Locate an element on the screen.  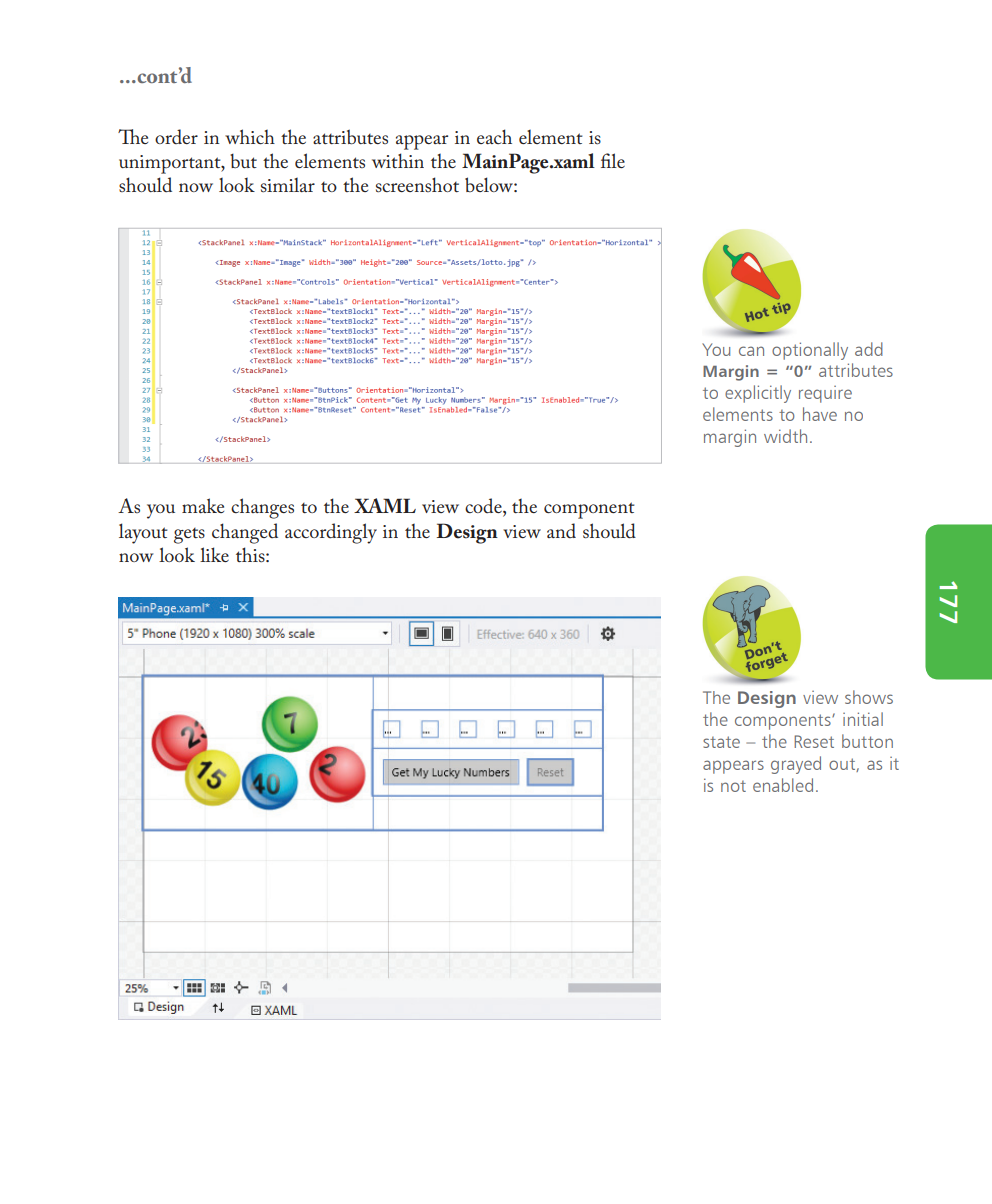
each is located at coordinates (494, 136).
